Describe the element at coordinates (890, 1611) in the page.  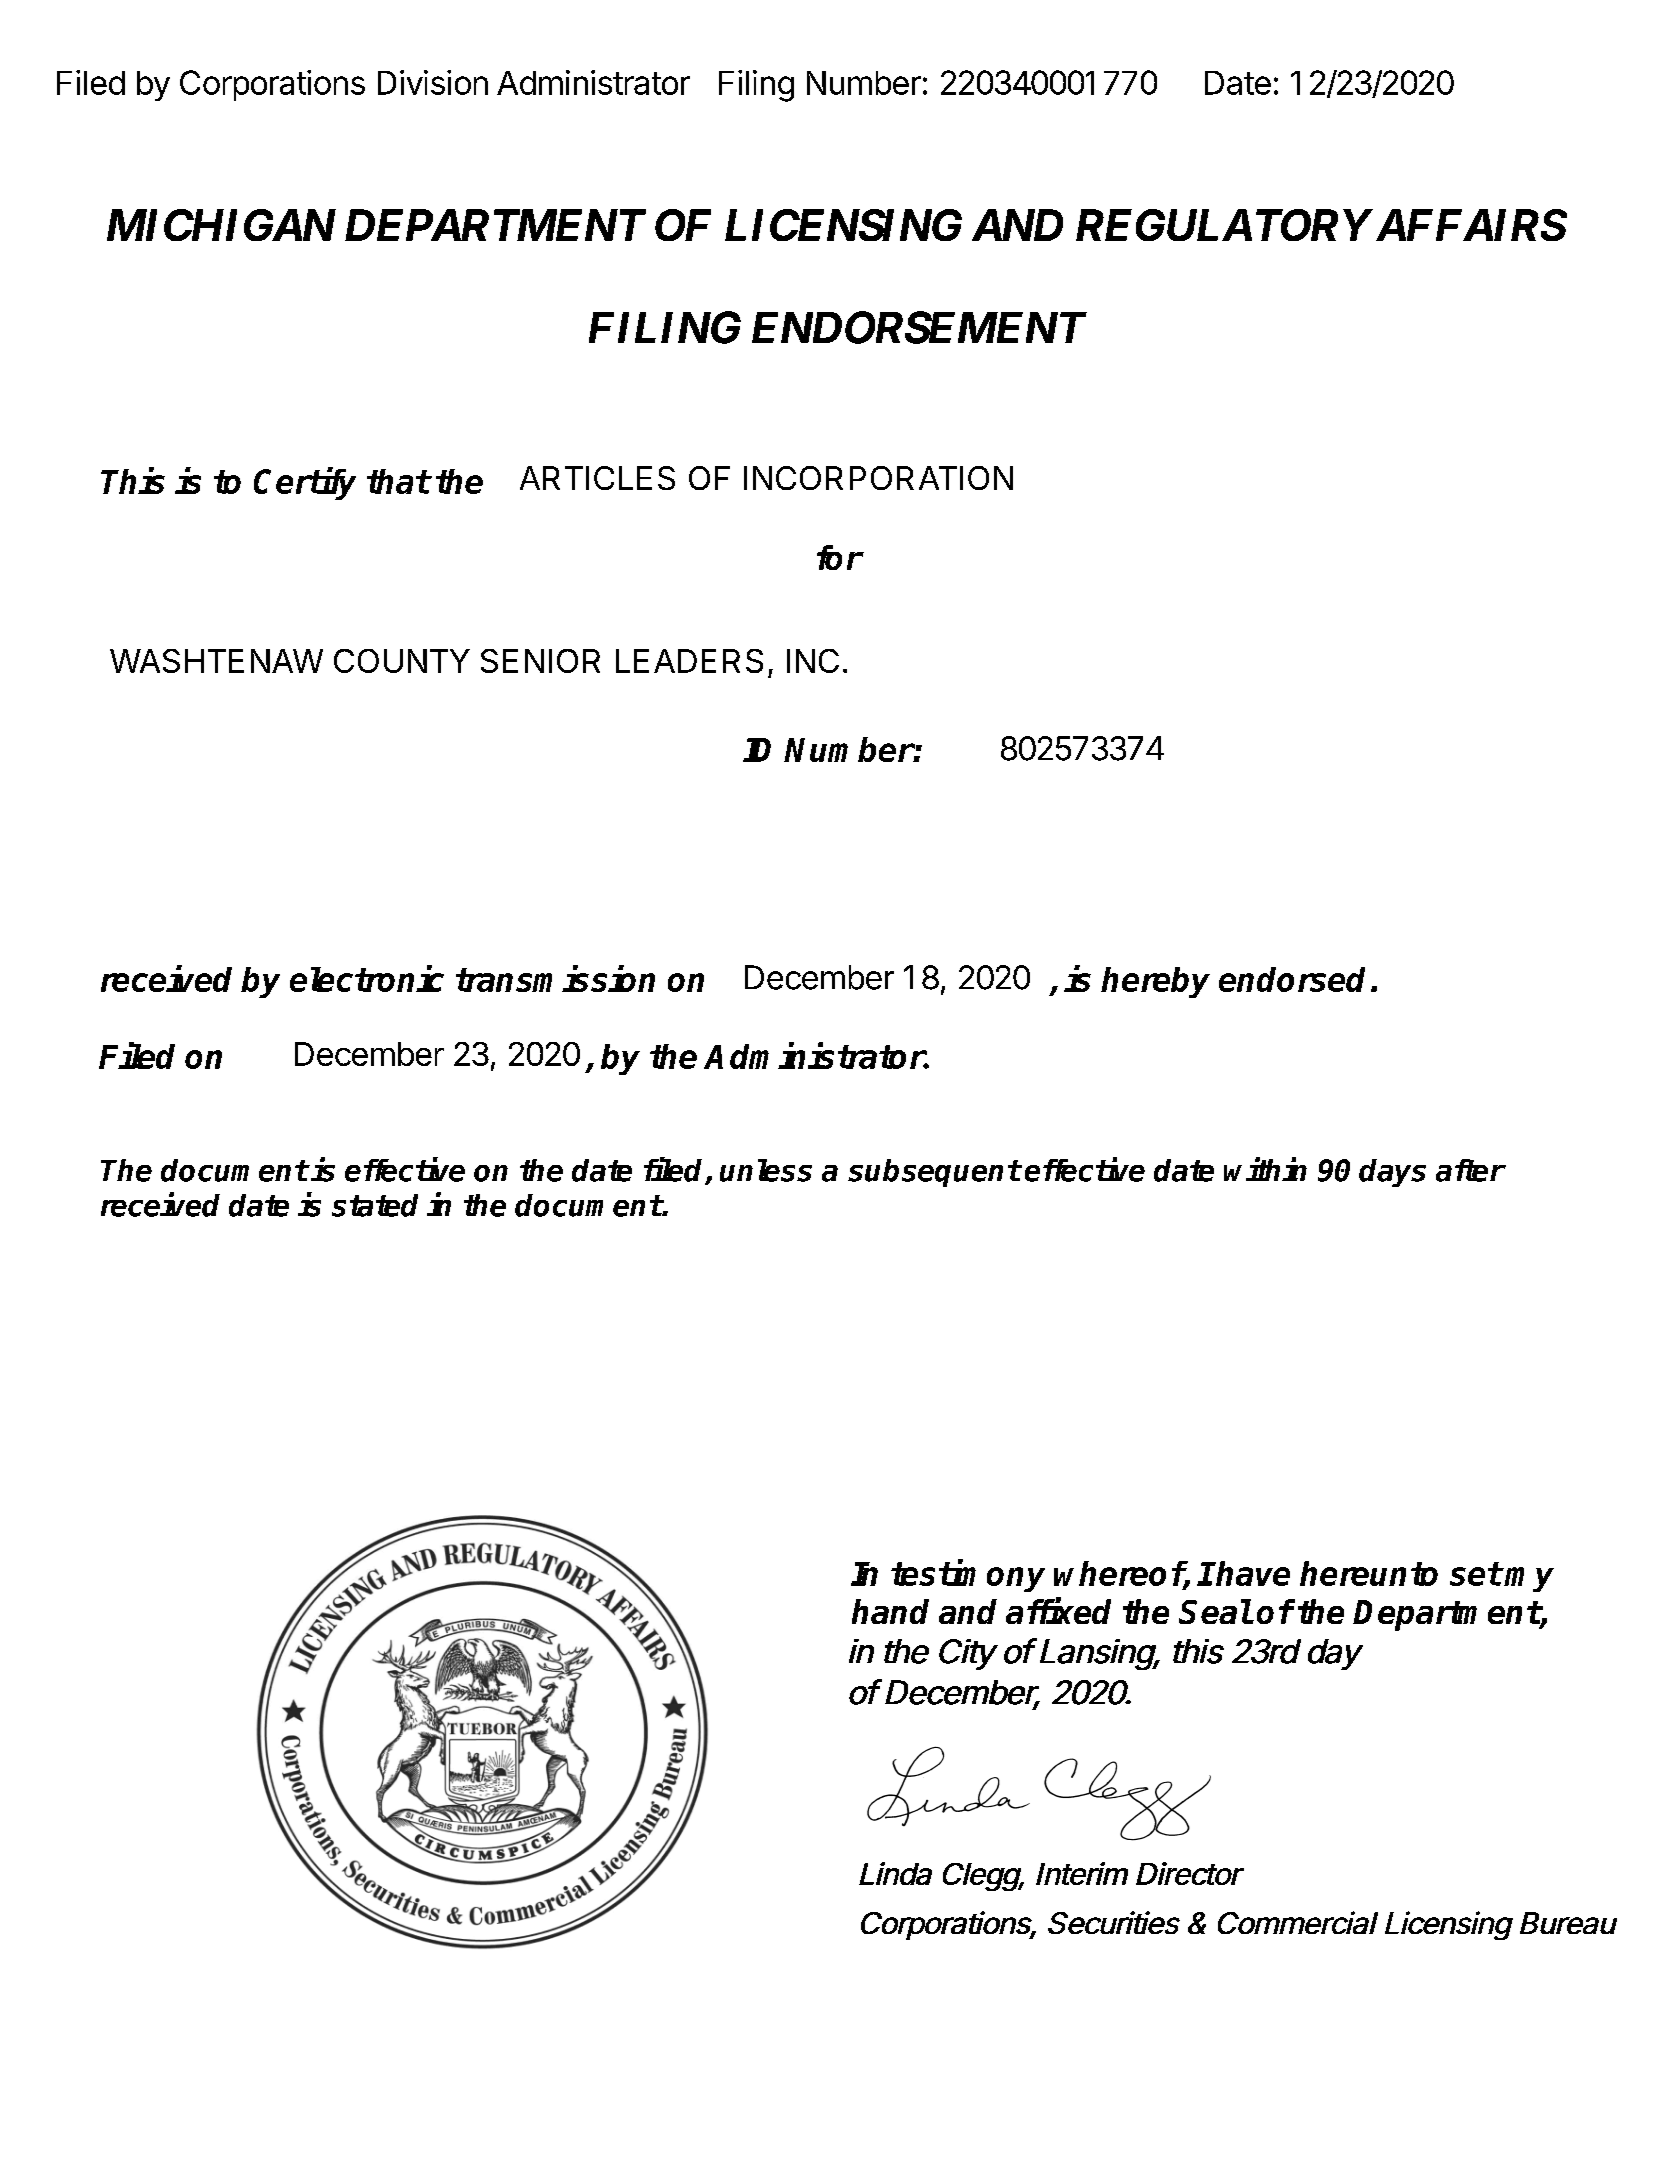
I see `hand` at that location.
